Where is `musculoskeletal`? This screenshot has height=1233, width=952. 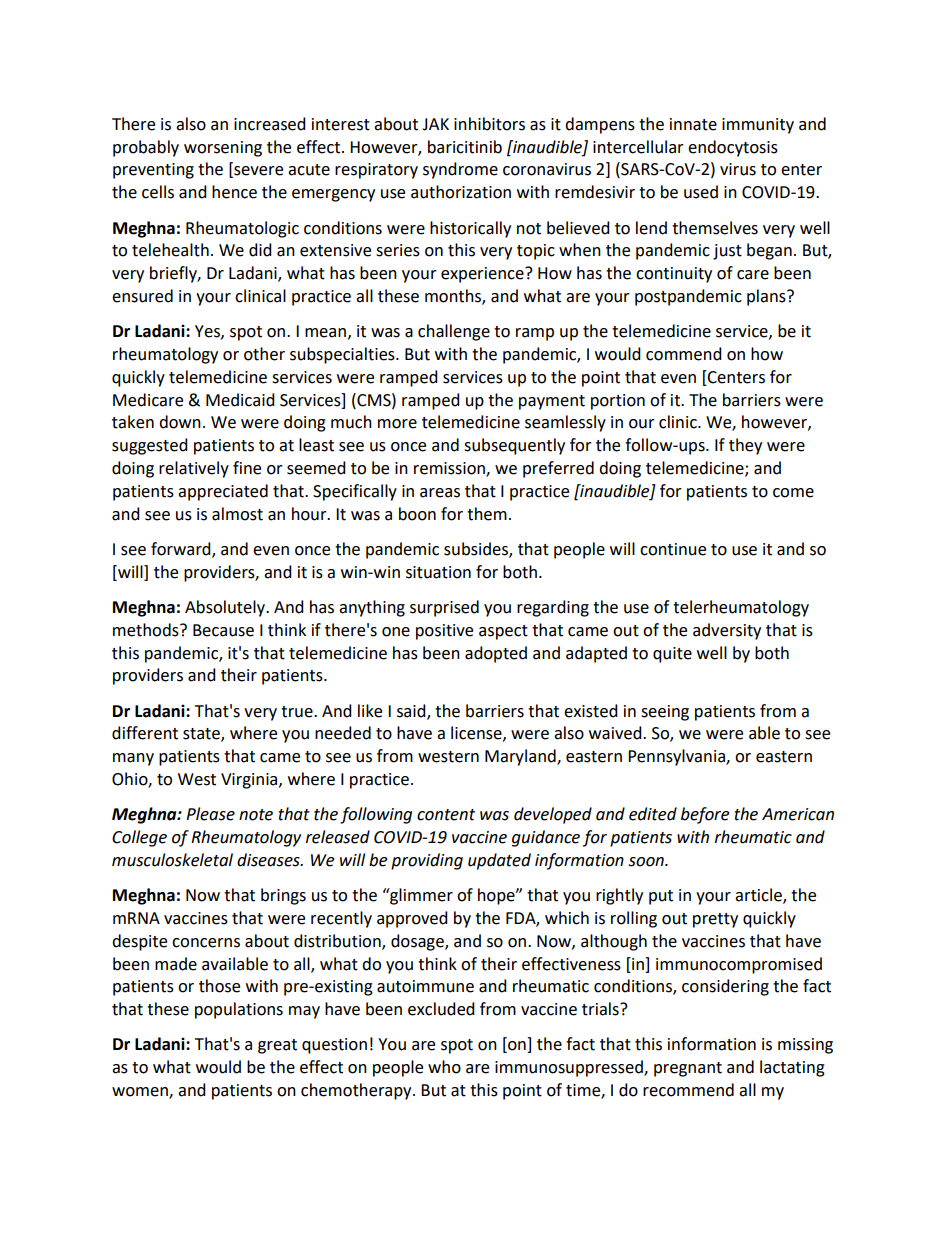
musculoskeletal is located at coordinates (172, 860).
